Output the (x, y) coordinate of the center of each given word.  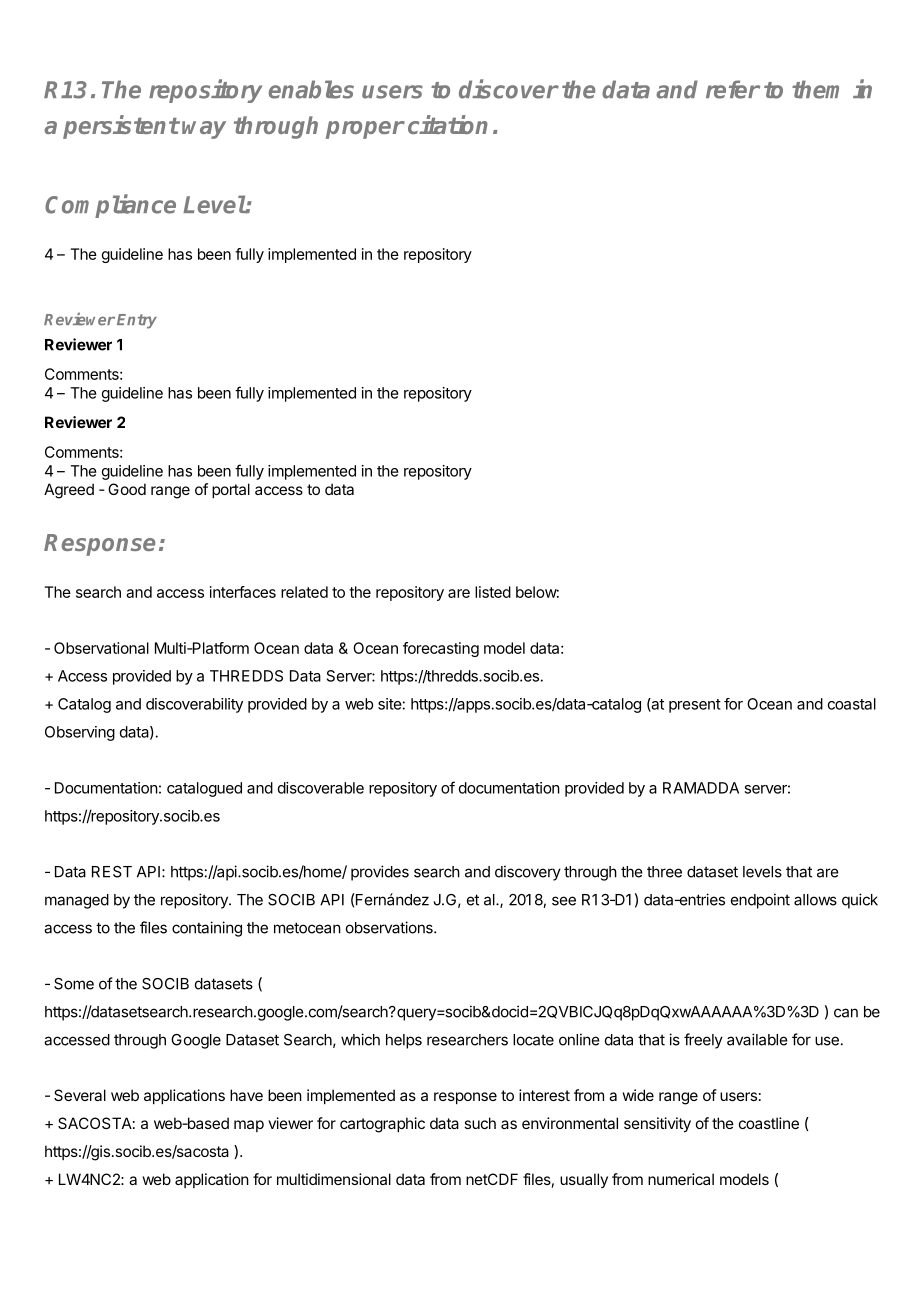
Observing (80, 733)
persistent (121, 127)
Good (127, 489)
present (695, 706)
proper (365, 130)
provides (380, 873)
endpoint (760, 901)
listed (493, 592)
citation (448, 124)
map (249, 1126)
